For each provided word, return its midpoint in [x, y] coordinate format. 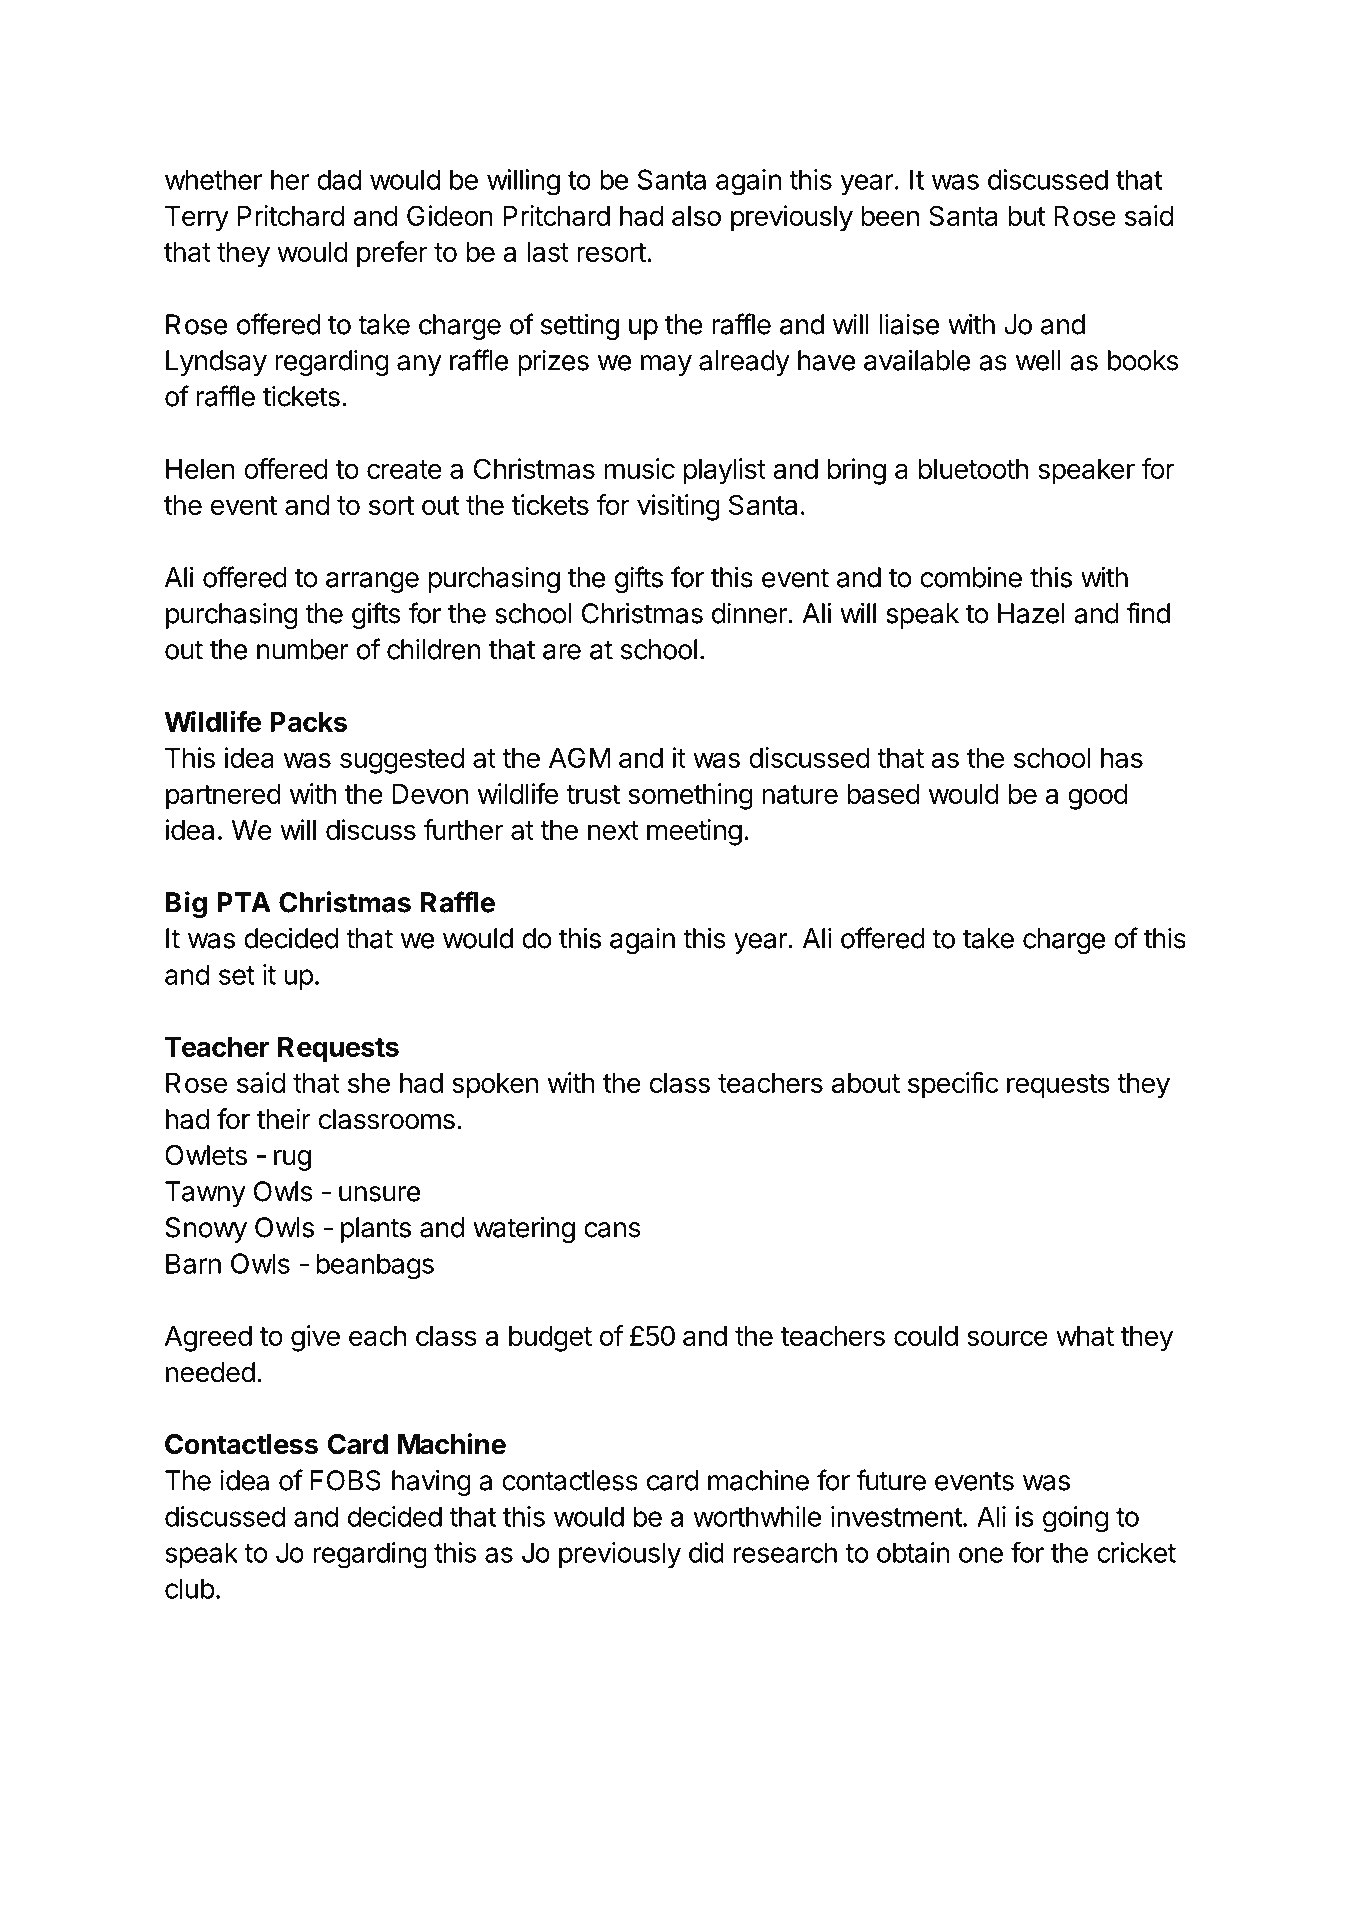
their [284, 1119]
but [1027, 216]
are [562, 652]
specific [953, 1085]
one [981, 1555]
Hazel [1031, 613]
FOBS [346, 1480]
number [303, 649]
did [706, 1552]
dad [339, 179]
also [696, 216]
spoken [495, 1086]
